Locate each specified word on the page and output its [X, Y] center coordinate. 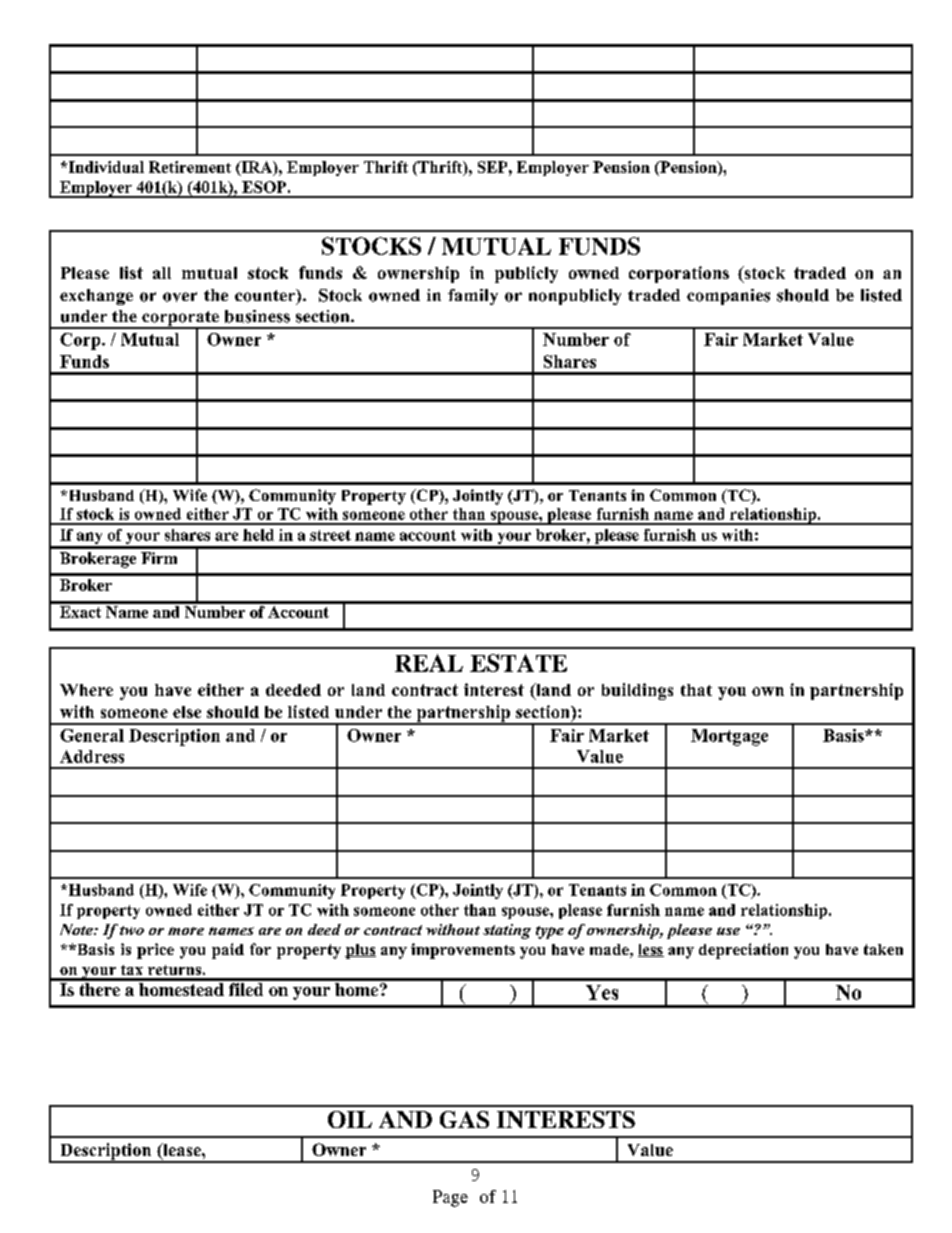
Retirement [190, 167]
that [696, 690]
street [330, 535]
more [186, 931]
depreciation [743, 951]
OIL [350, 1119]
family [473, 297]
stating [507, 931]
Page [450, 1198]
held [258, 535]
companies [728, 297]
